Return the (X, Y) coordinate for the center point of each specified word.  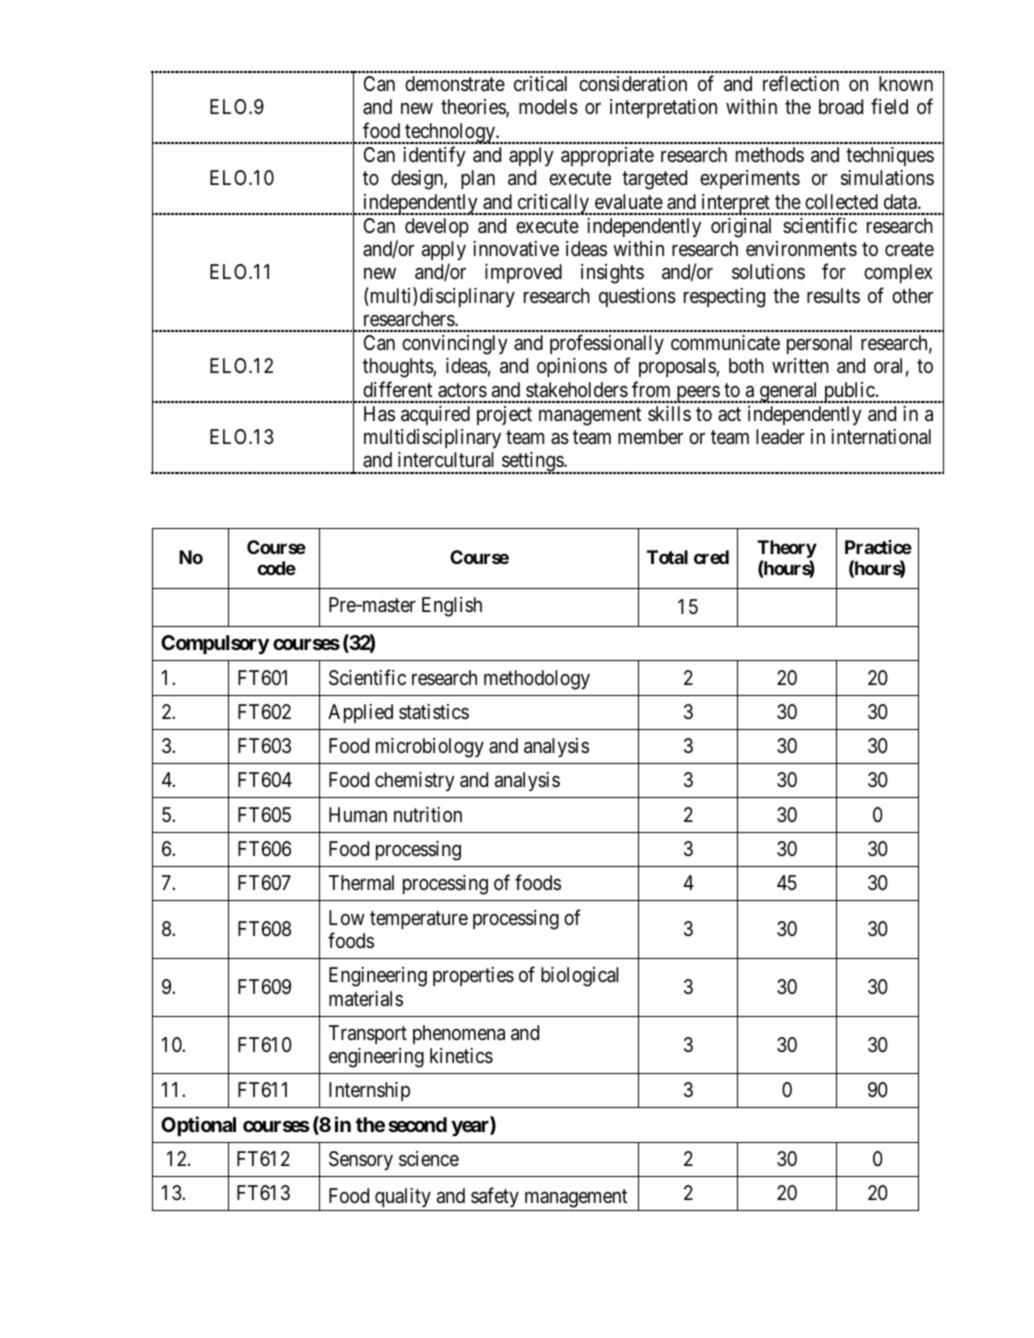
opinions (572, 367)
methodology (537, 680)
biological (580, 977)
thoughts (398, 368)
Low (347, 917)
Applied (360, 713)
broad (841, 106)
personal (819, 344)
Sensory (361, 1160)
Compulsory (215, 645)
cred (711, 557)
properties (473, 976)
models (548, 107)
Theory (787, 549)
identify (434, 156)
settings (532, 463)
